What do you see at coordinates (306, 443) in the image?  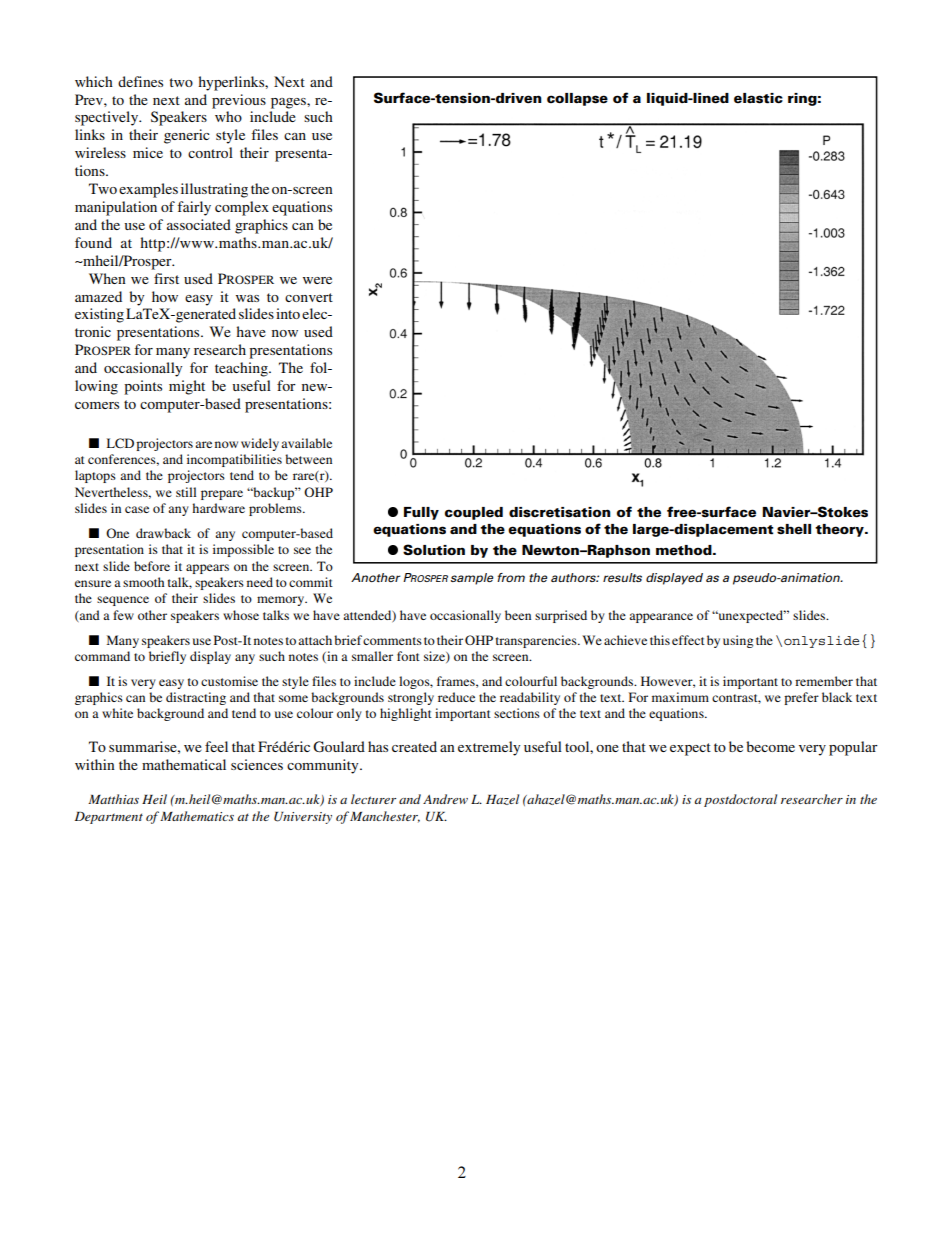 I see `available` at bounding box center [306, 443].
